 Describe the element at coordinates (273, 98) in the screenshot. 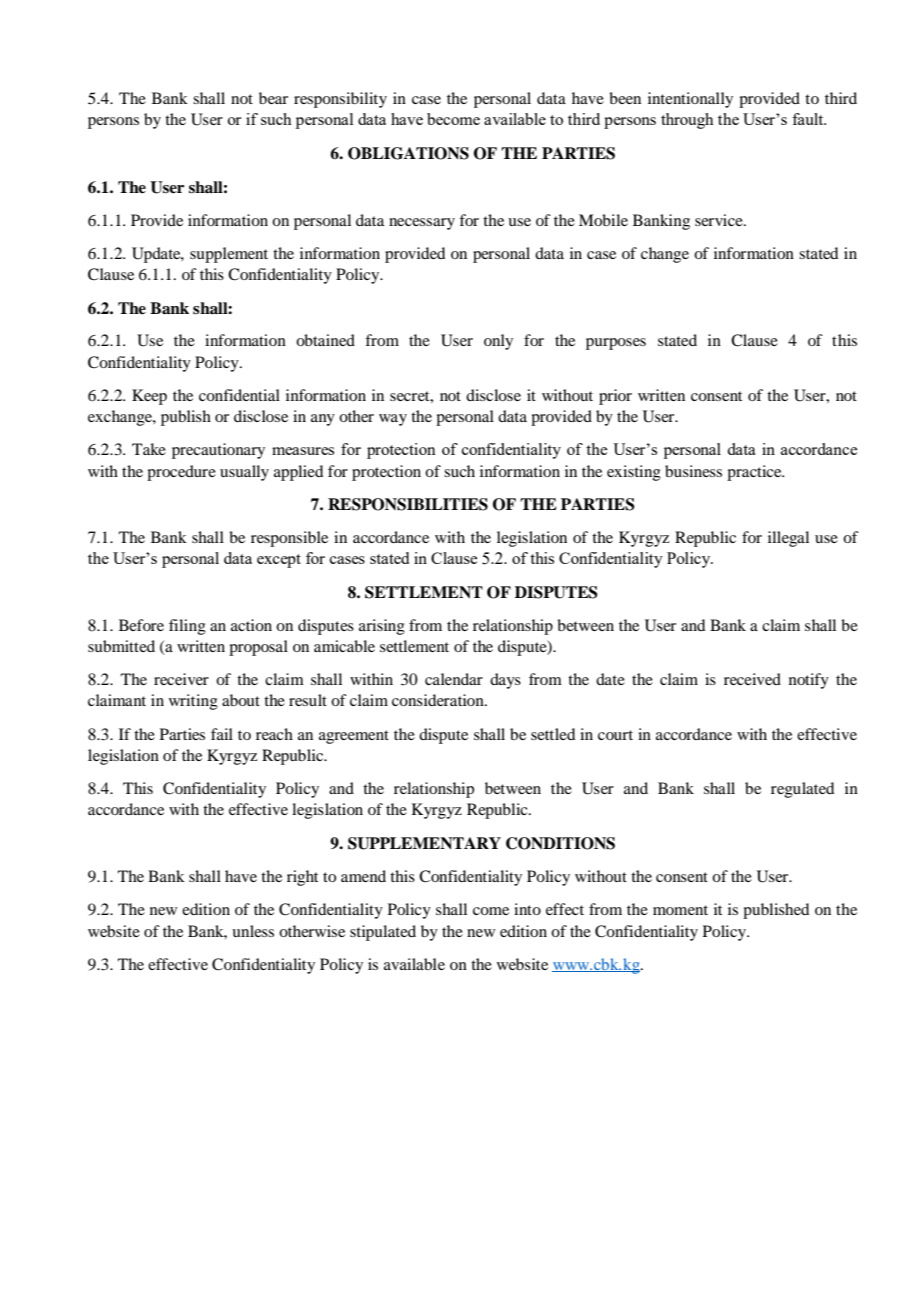

I see `bear` at that location.
